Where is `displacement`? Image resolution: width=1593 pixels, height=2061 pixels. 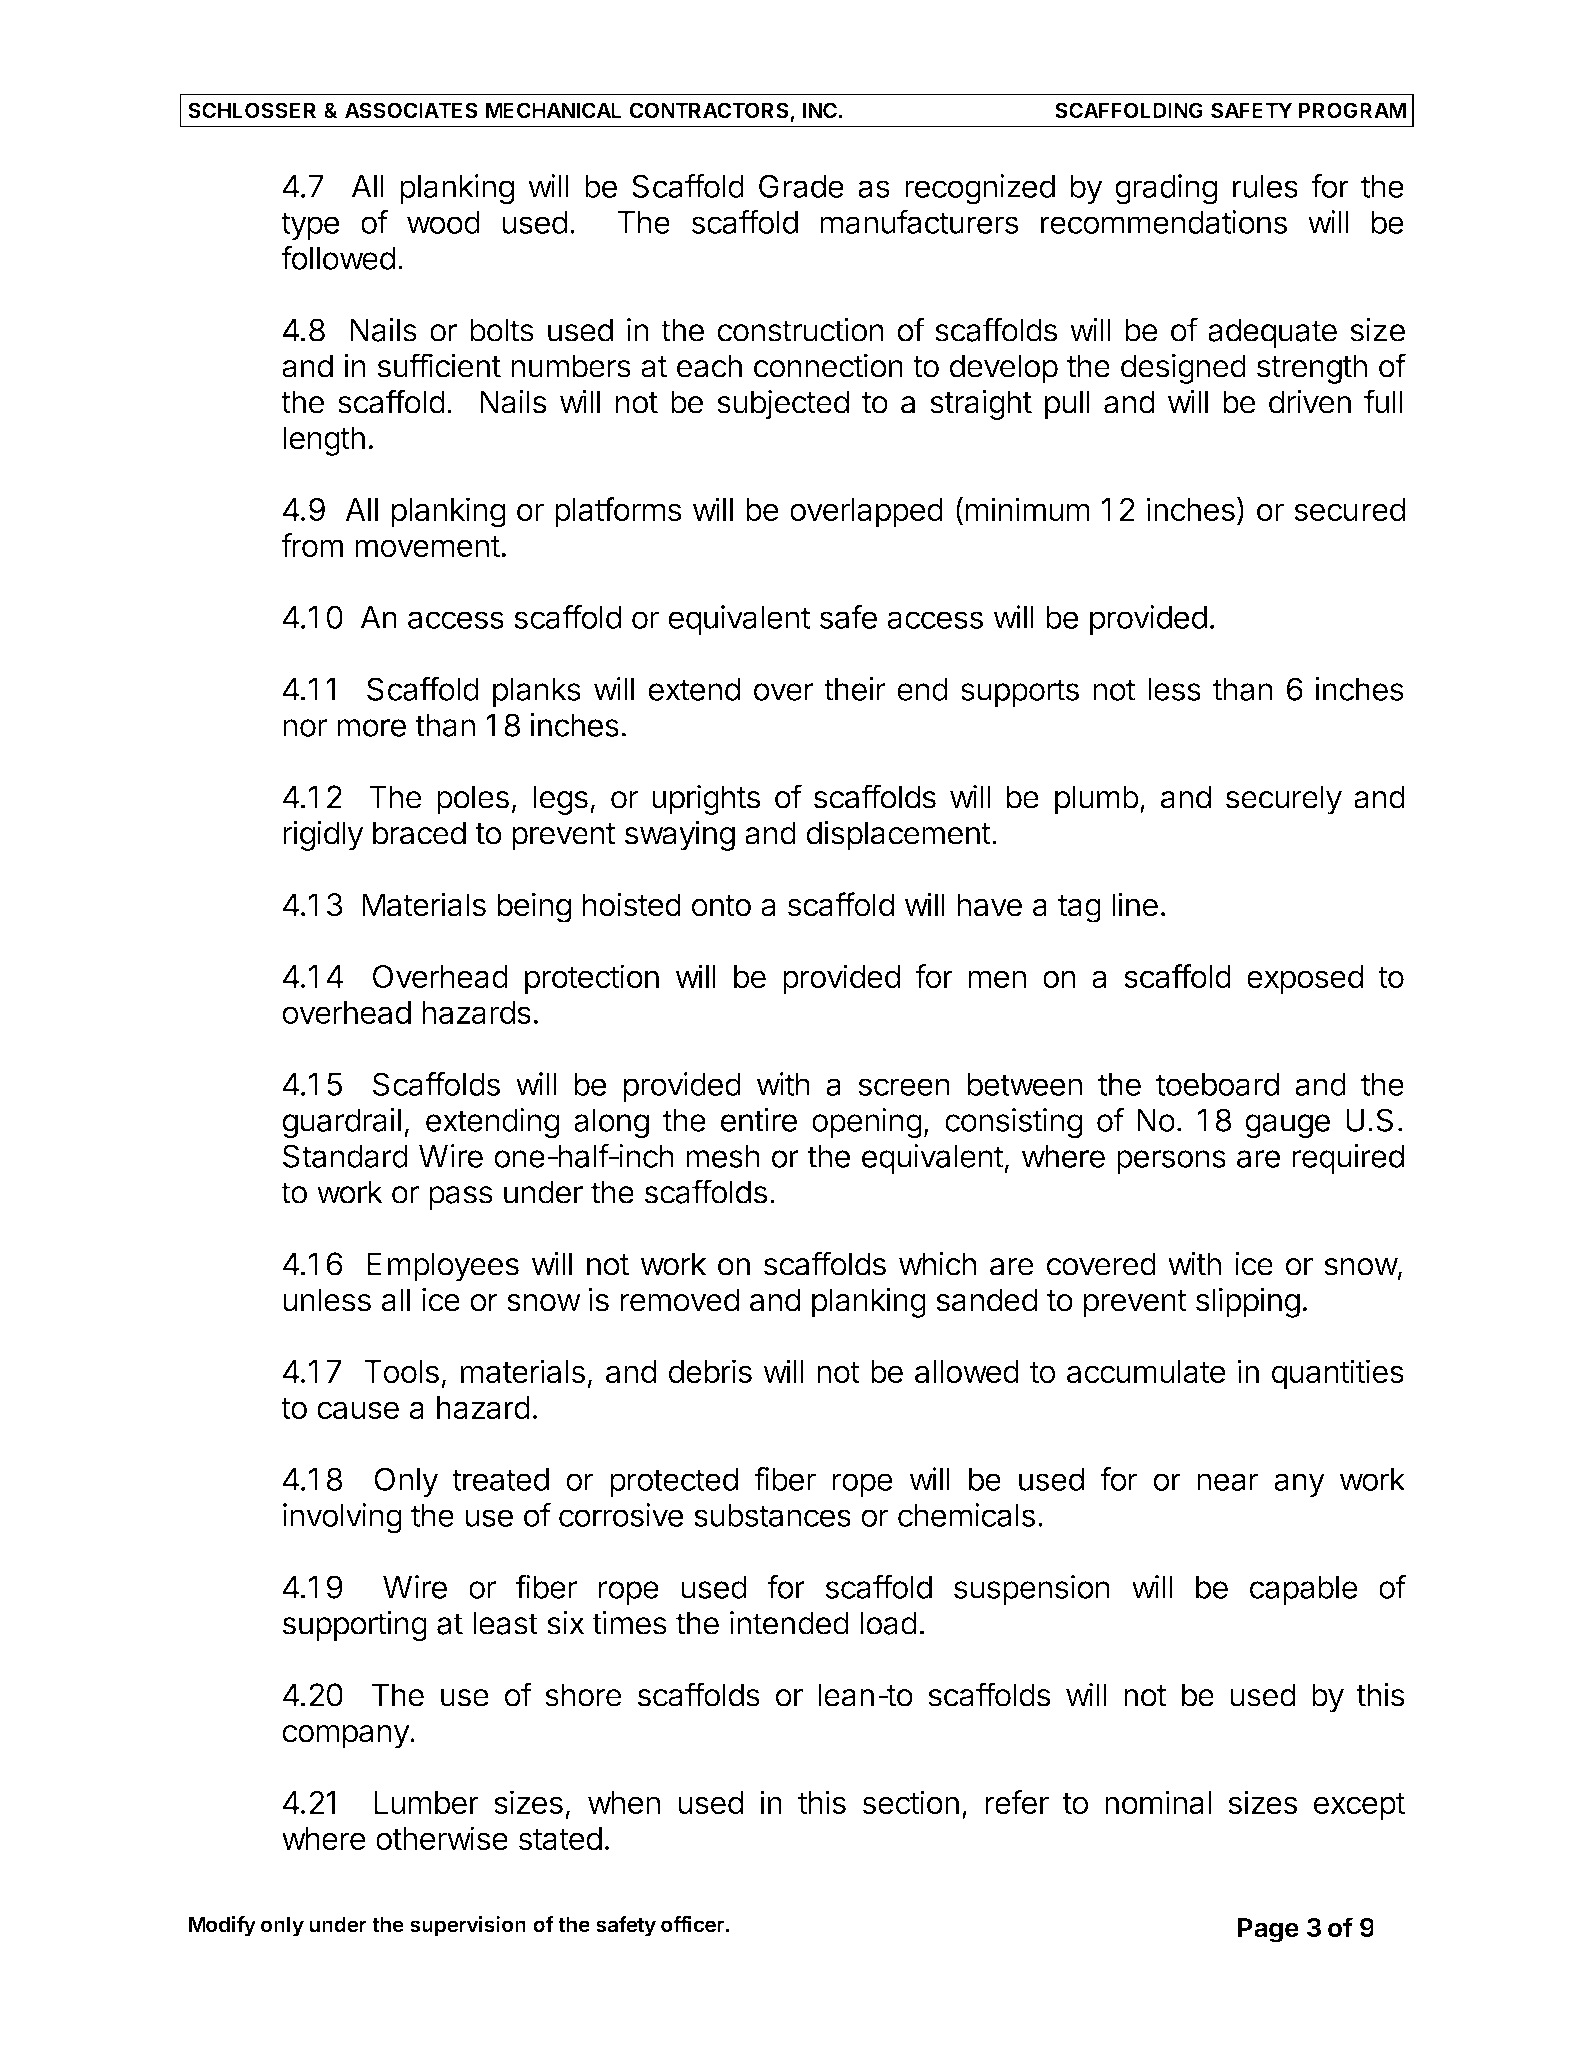
displacement is located at coordinates (898, 836).
